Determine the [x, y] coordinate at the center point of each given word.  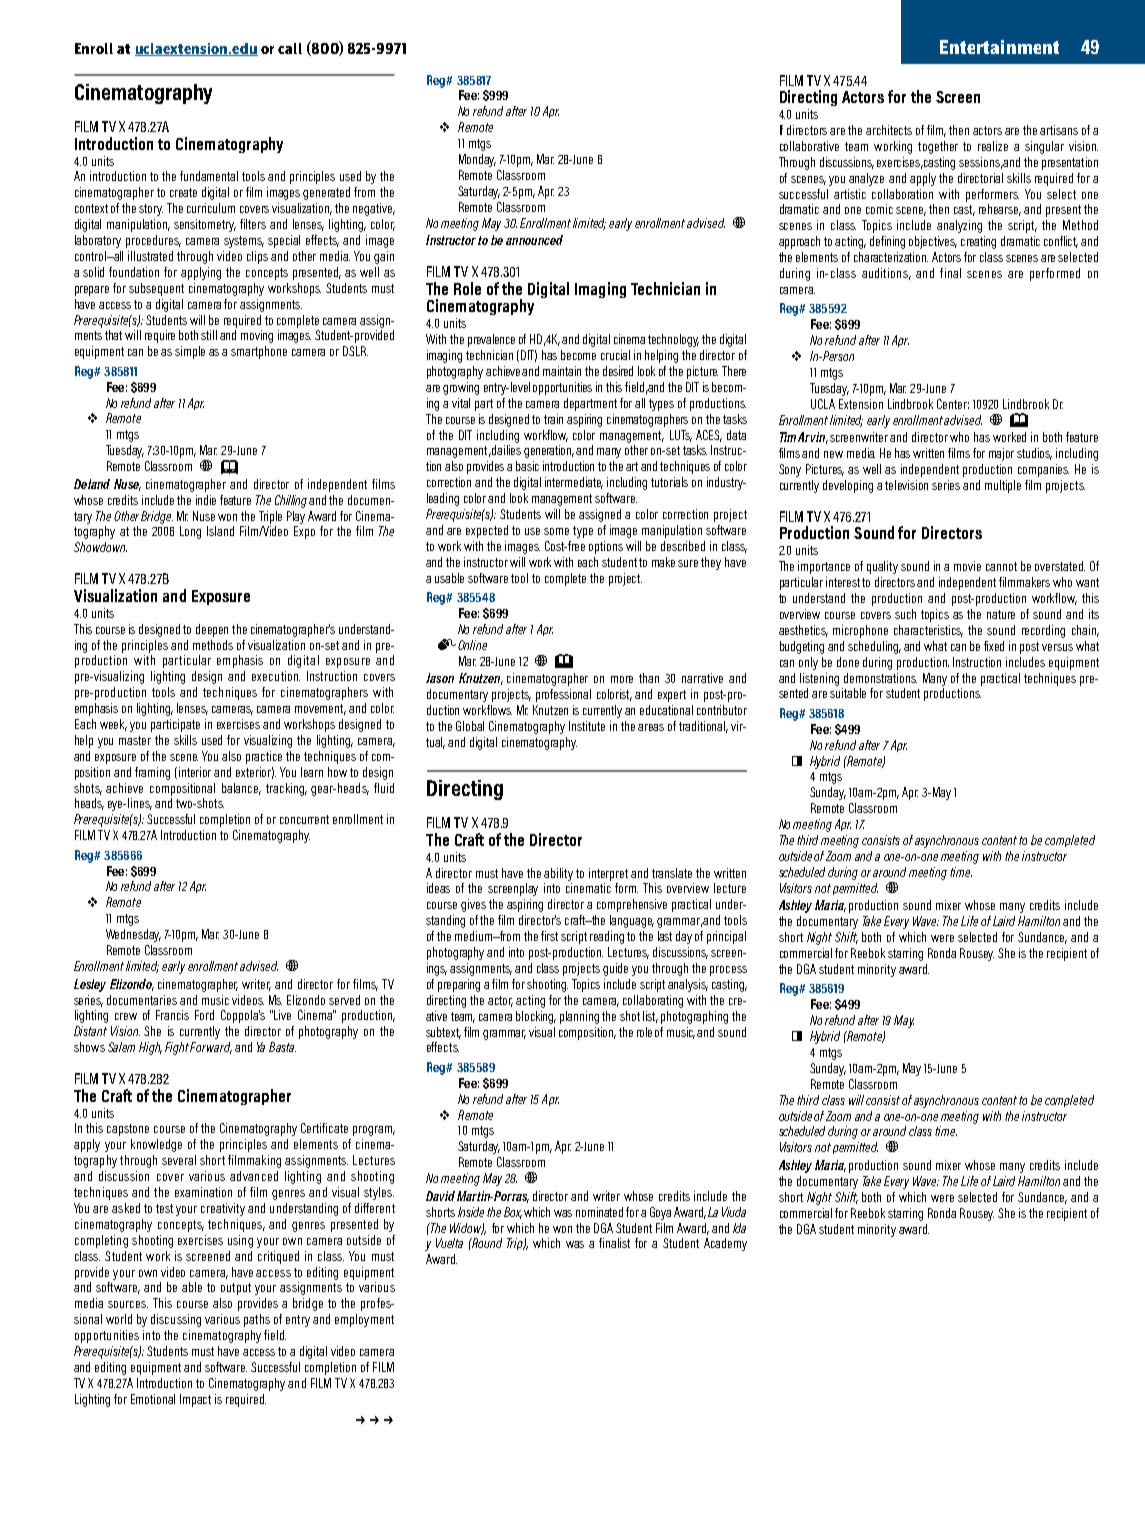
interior [195, 772]
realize [993, 146]
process [728, 971]
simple [190, 352]
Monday [477, 160]
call [290, 48]
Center [953, 404]
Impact [195, 1400]
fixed [994, 646]
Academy [725, 1244]
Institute [587, 726]
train [553, 419]
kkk [374, 1420]
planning [579, 1017]
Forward [211, 1048]
